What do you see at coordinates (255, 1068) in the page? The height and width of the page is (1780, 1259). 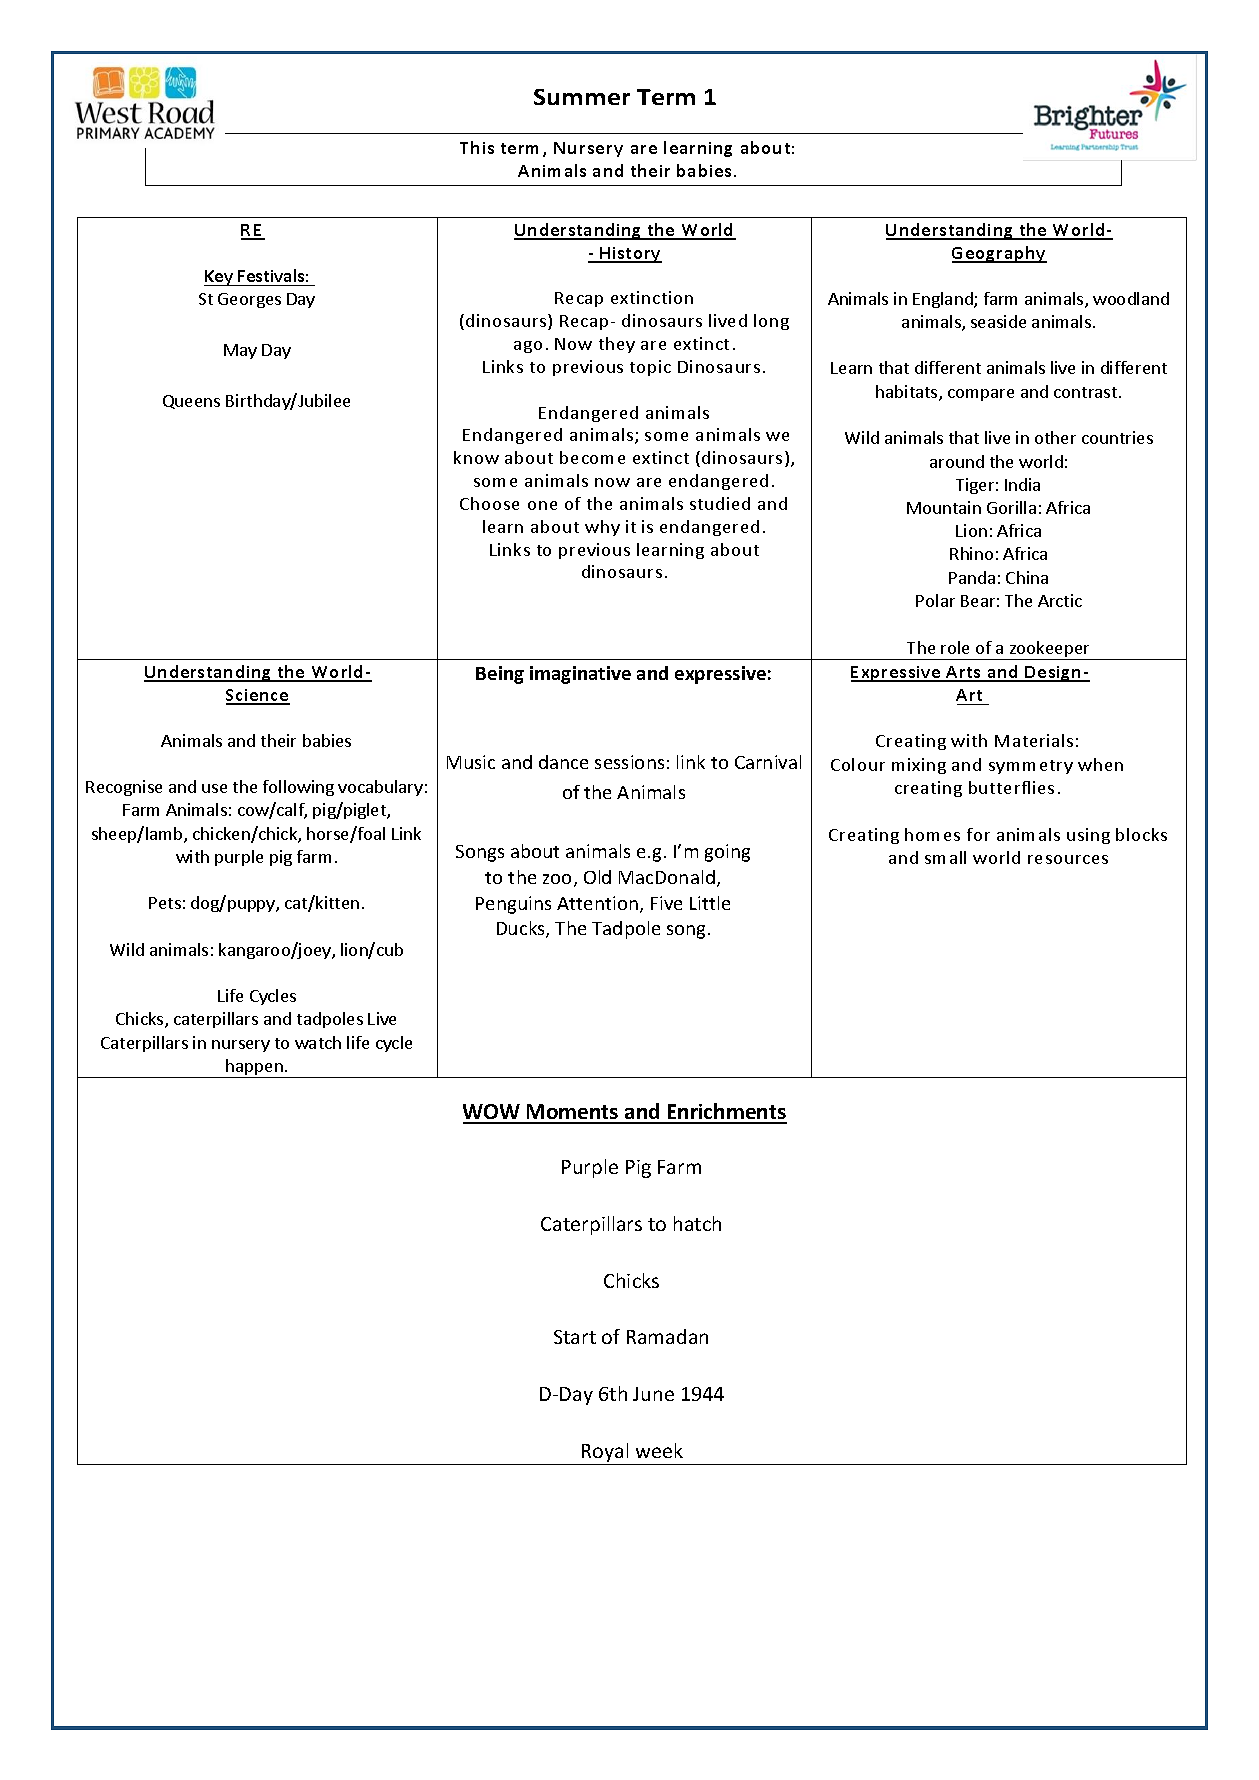 I see `happen` at bounding box center [255, 1068].
